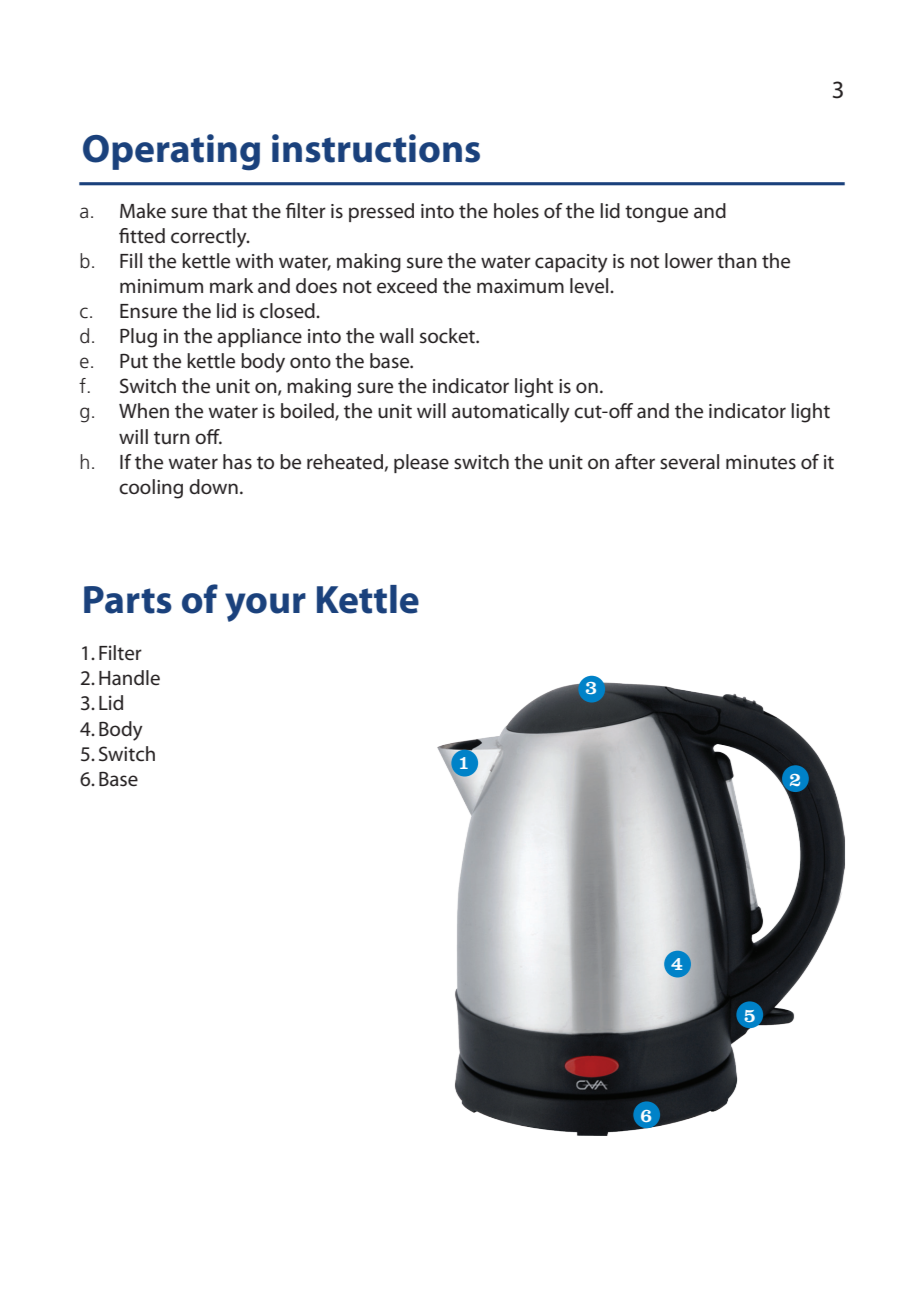 The image size is (924, 1311). I want to click on automatically, so click(511, 413).
